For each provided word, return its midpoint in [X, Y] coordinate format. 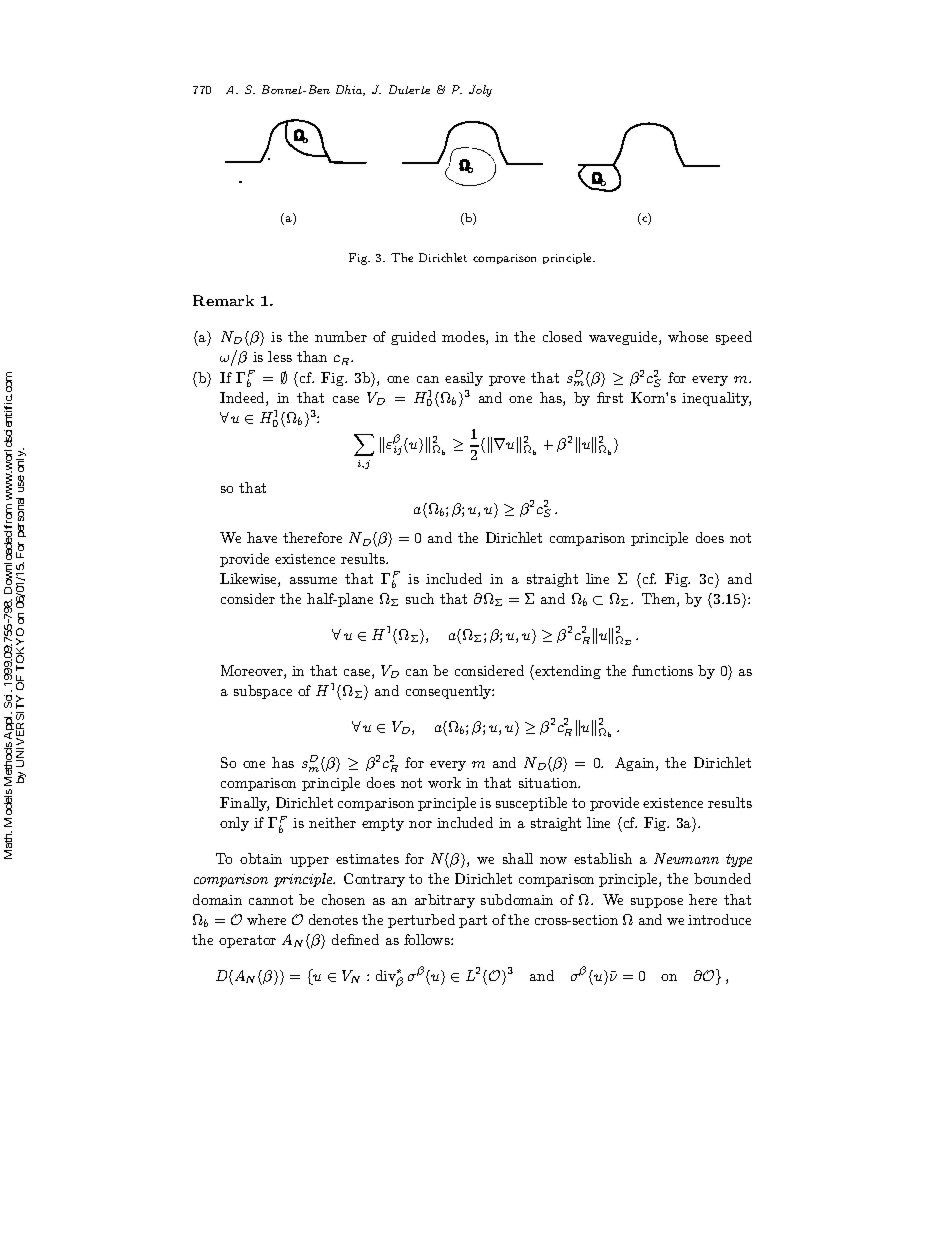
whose [688, 336]
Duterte [409, 89]
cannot [271, 900]
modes [464, 338]
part [473, 921]
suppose [657, 903]
